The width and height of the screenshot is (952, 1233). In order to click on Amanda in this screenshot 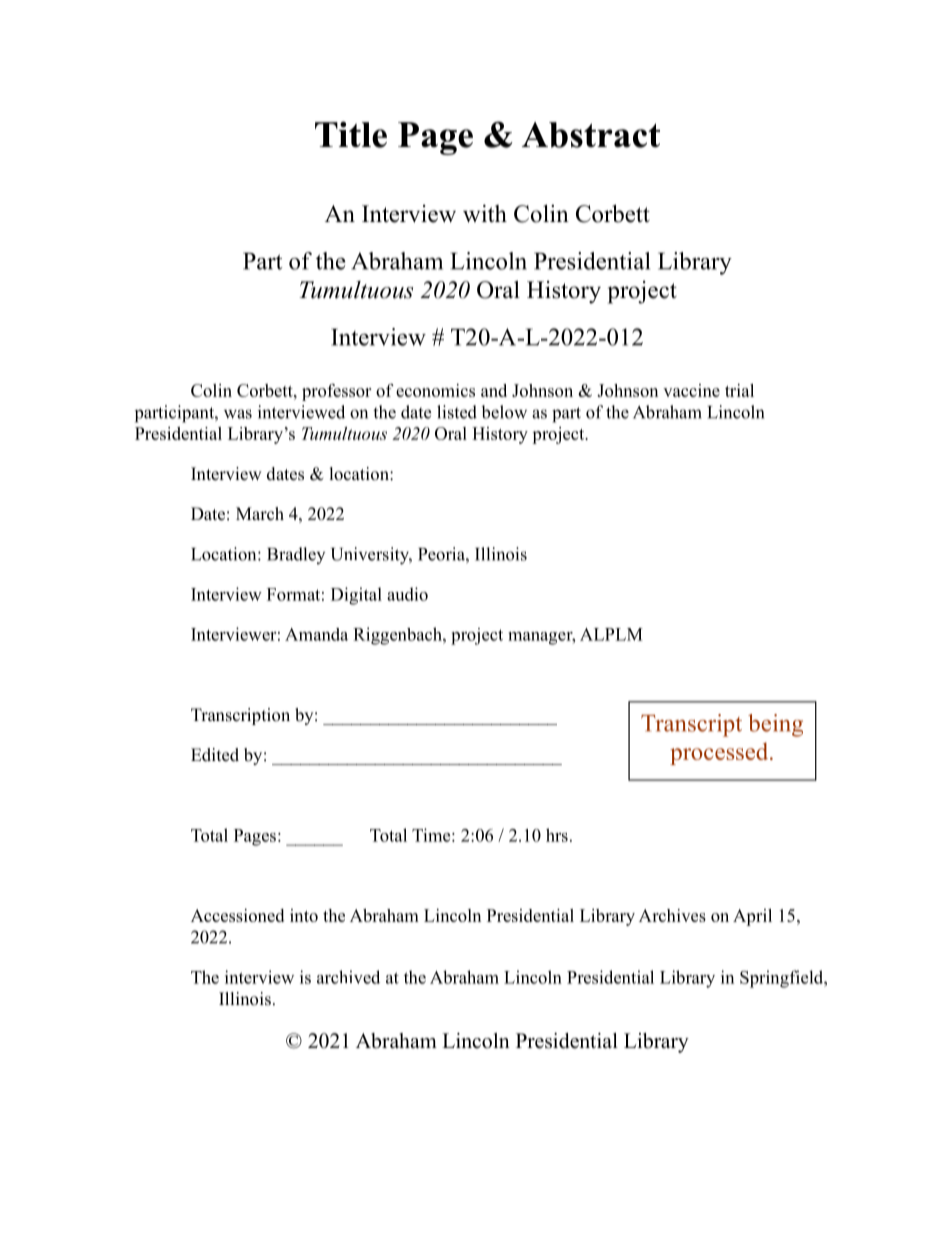, I will do `click(316, 634)`.
